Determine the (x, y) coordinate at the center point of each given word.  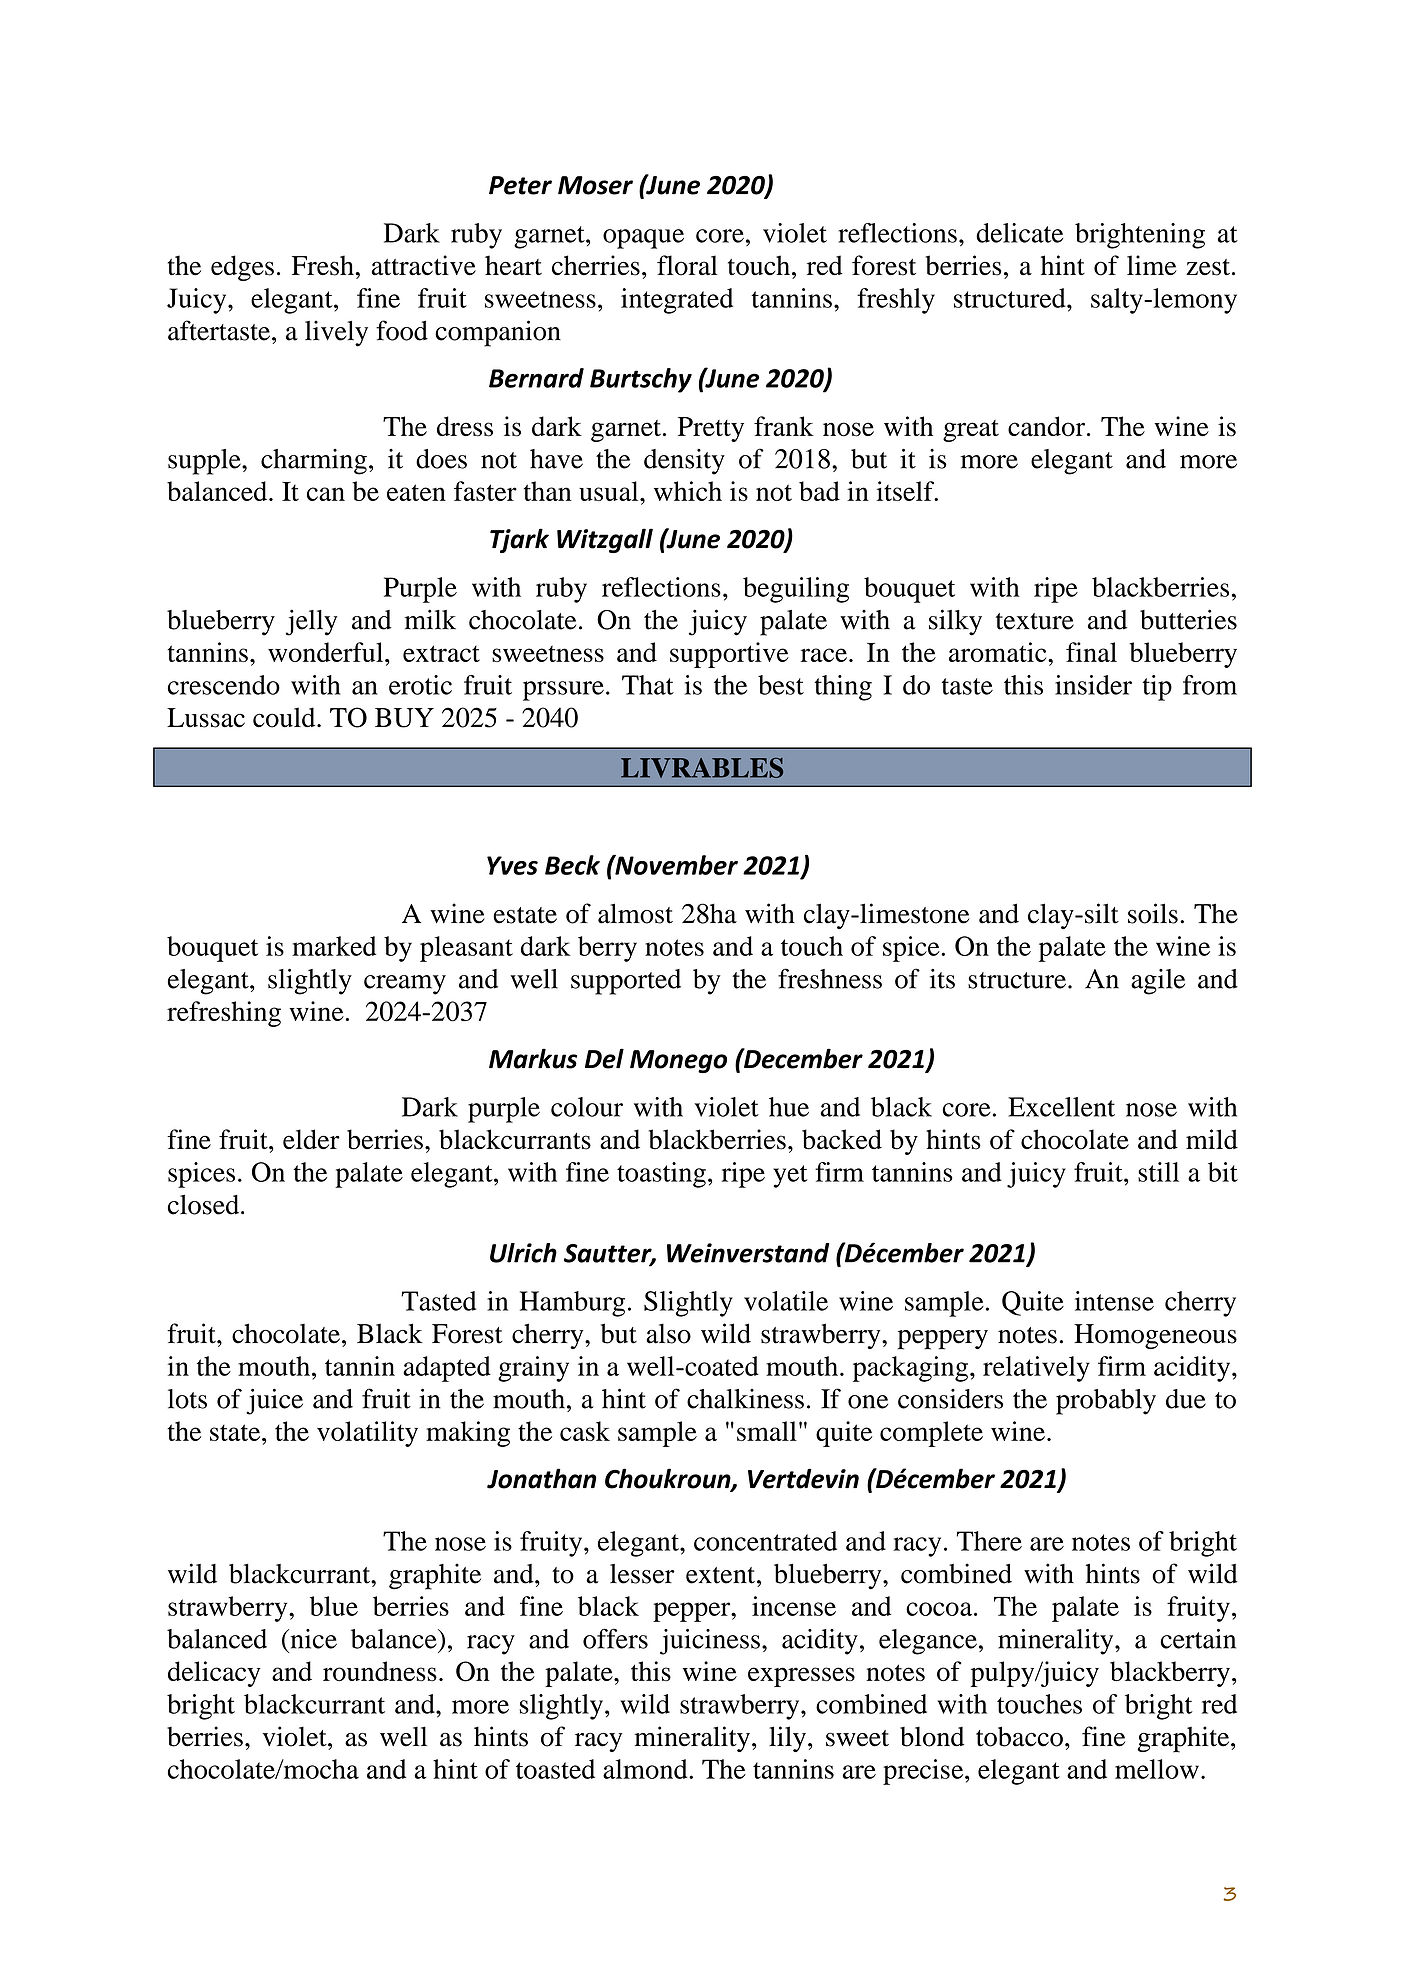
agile (1158, 982)
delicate (1019, 233)
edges (242, 268)
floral (687, 265)
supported (626, 982)
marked (334, 946)
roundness (380, 1671)
